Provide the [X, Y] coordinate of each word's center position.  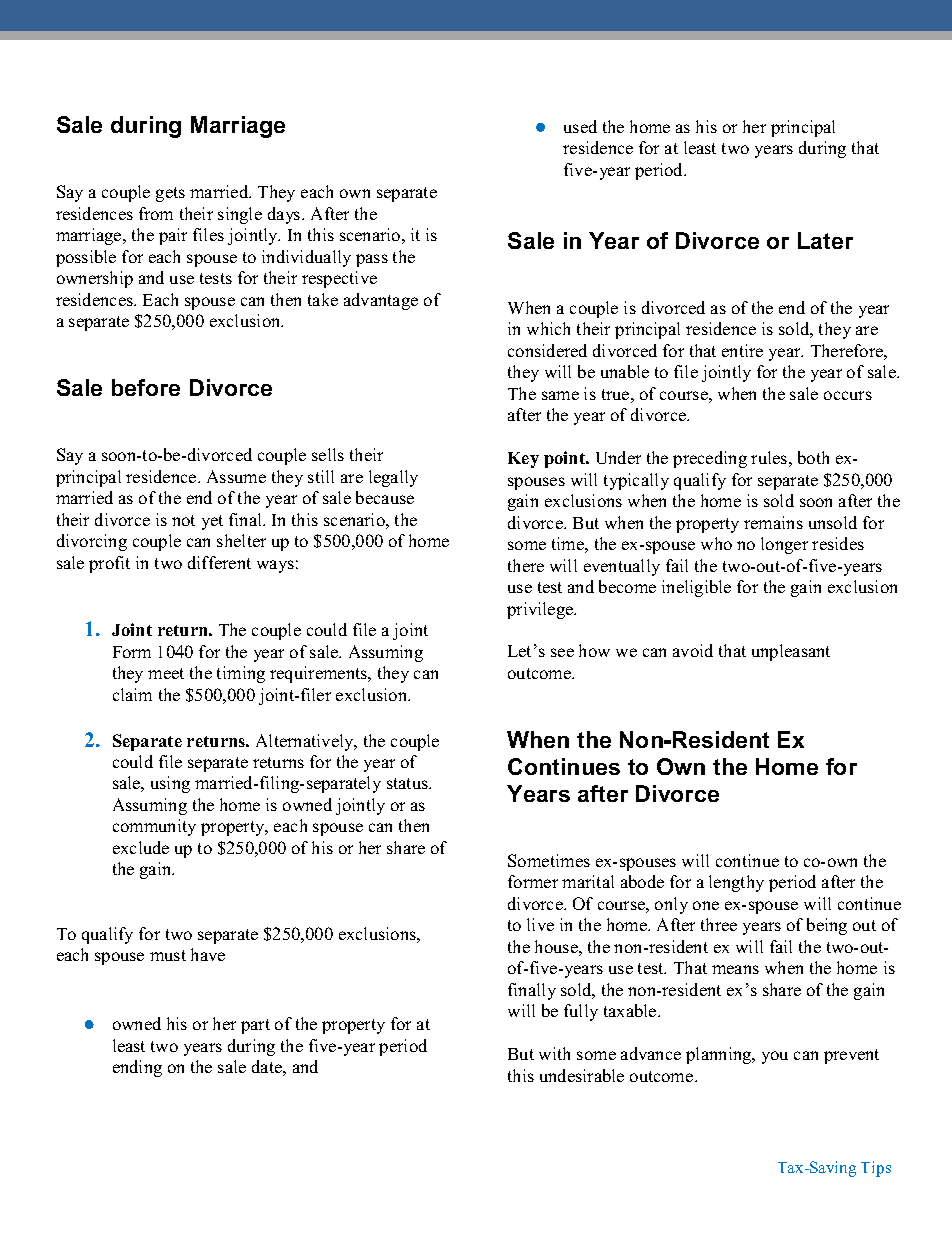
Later [825, 240]
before [146, 387]
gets [170, 194]
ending [137, 1068]
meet [166, 673]
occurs [848, 395]
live [540, 924]
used [580, 126]
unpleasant [791, 652]
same [560, 395]
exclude [141, 847]
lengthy [736, 883]
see [562, 652]
